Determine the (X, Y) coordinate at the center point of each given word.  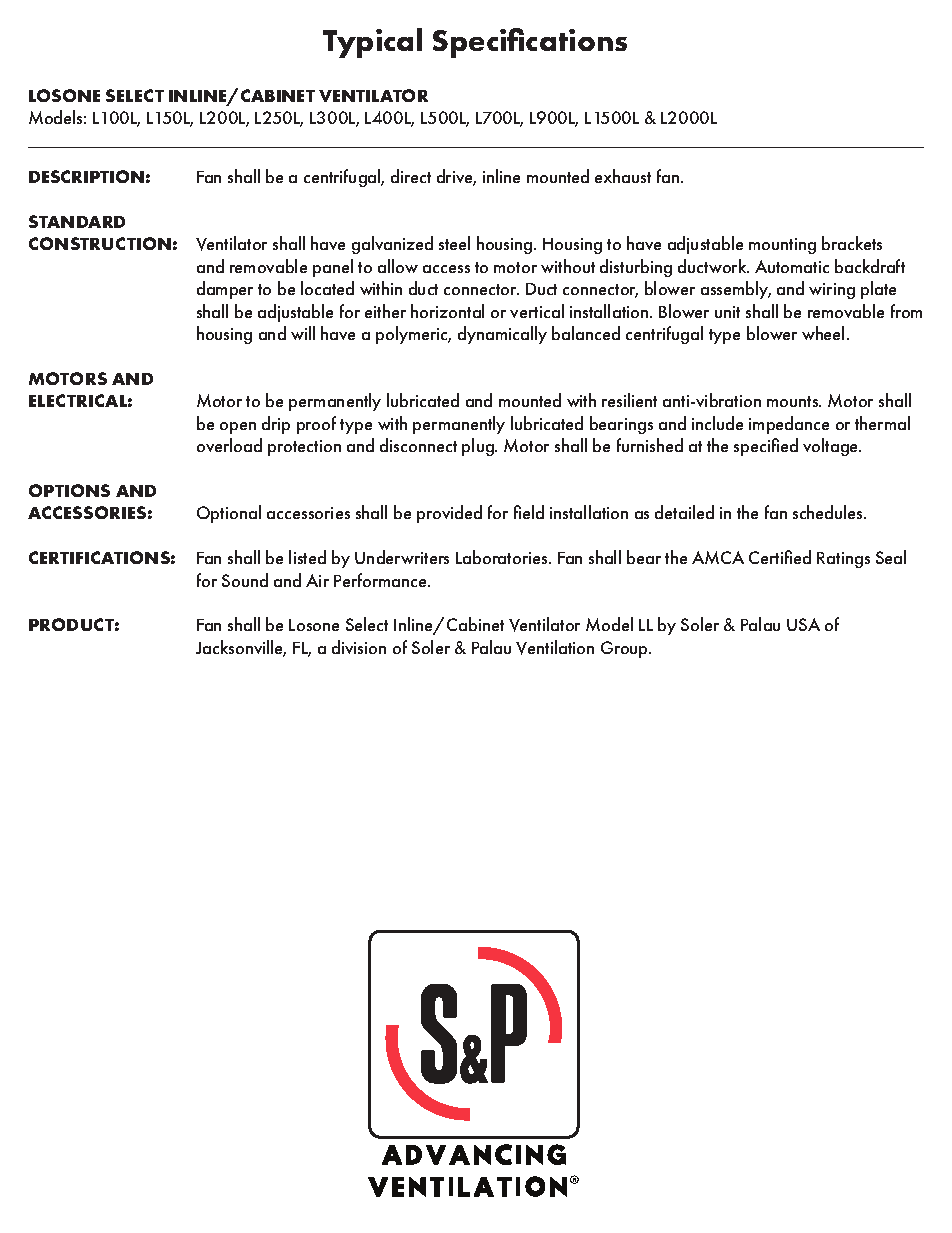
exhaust (623, 176)
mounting (782, 246)
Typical (372, 43)
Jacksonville (241, 648)
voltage (832, 447)
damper (225, 290)
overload (229, 445)
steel (454, 243)
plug (479, 447)
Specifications (530, 43)
